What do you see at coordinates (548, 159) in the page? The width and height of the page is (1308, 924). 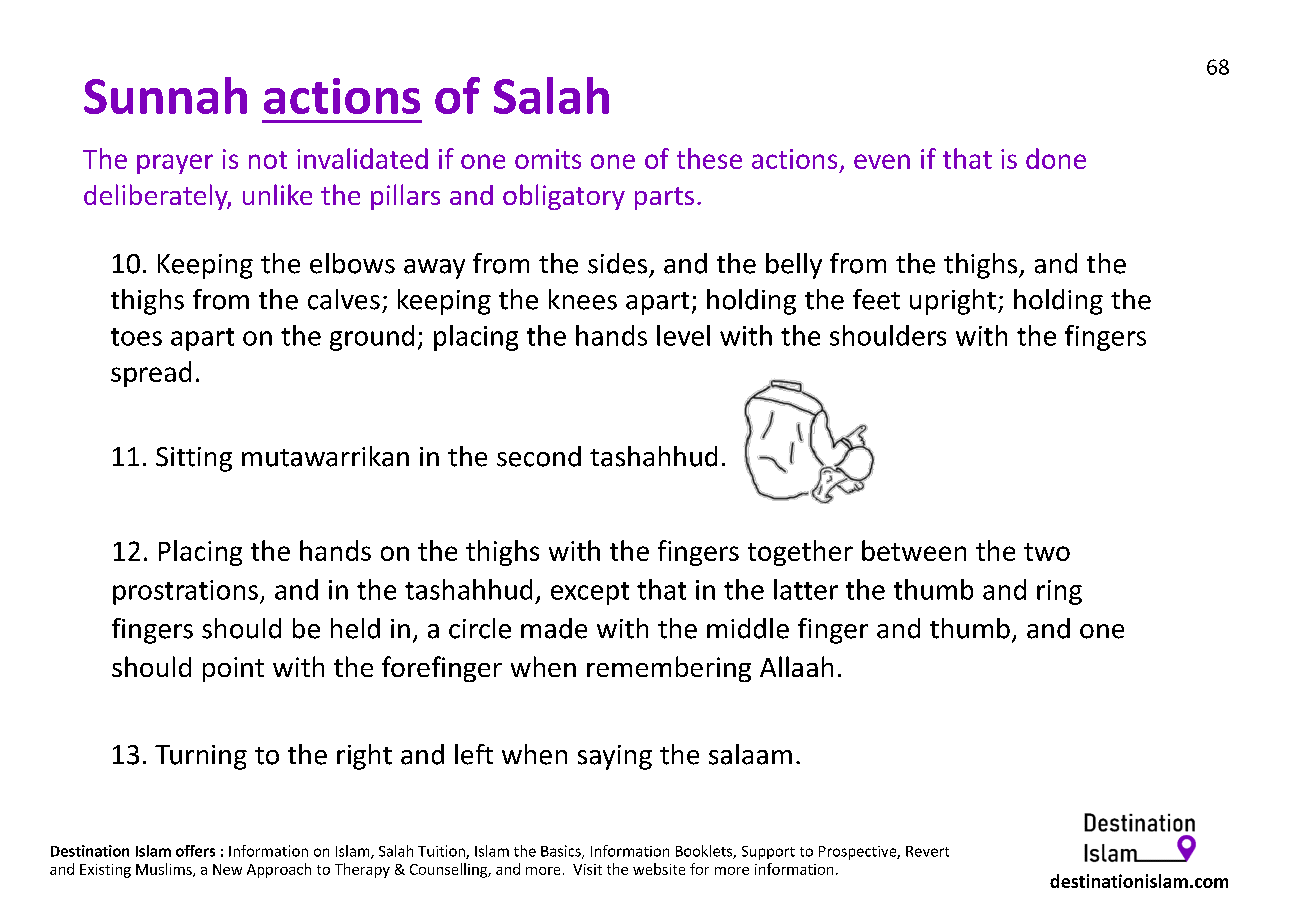 I see `omits` at bounding box center [548, 159].
